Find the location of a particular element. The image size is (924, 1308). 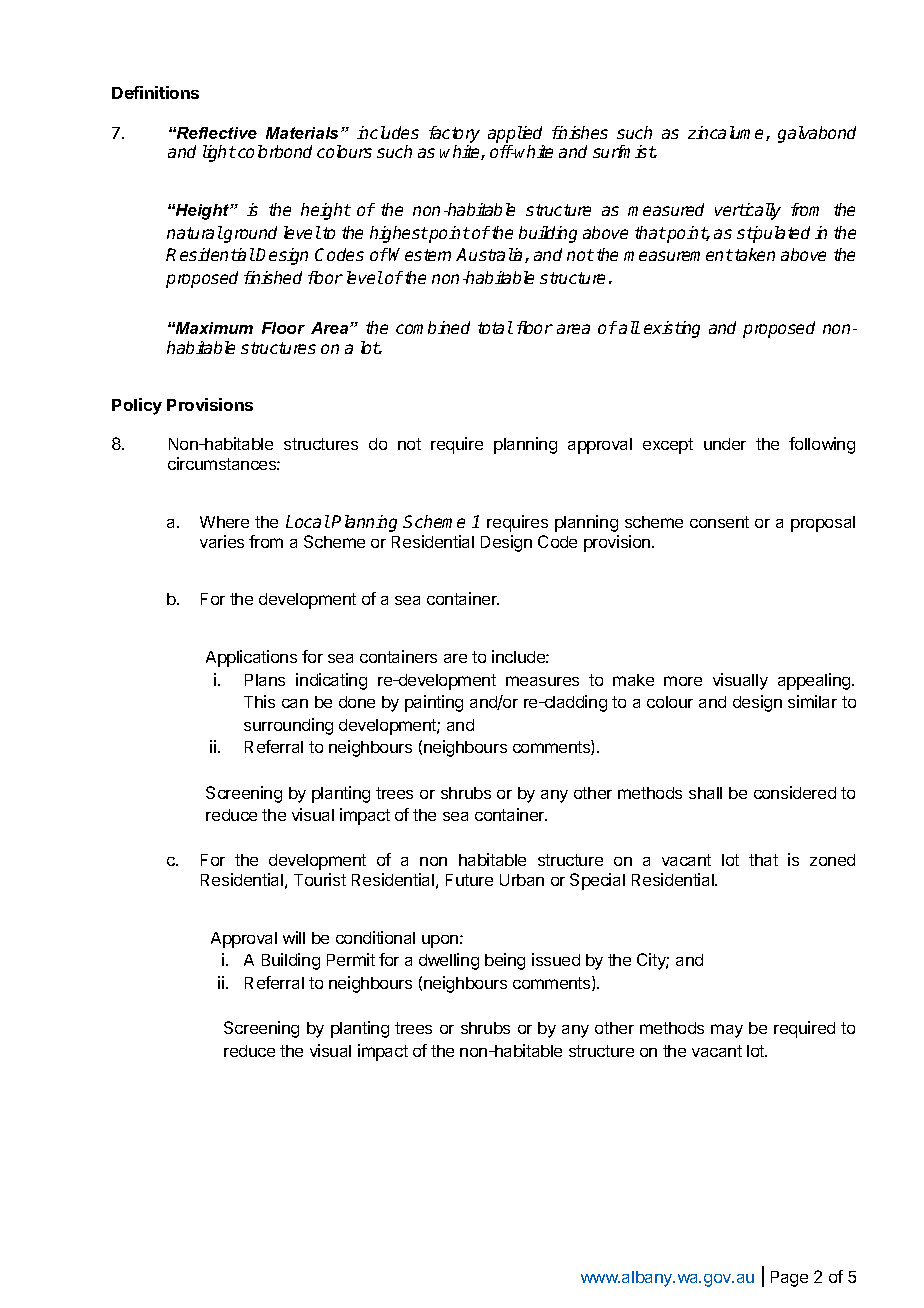

vertically is located at coordinates (748, 211).
